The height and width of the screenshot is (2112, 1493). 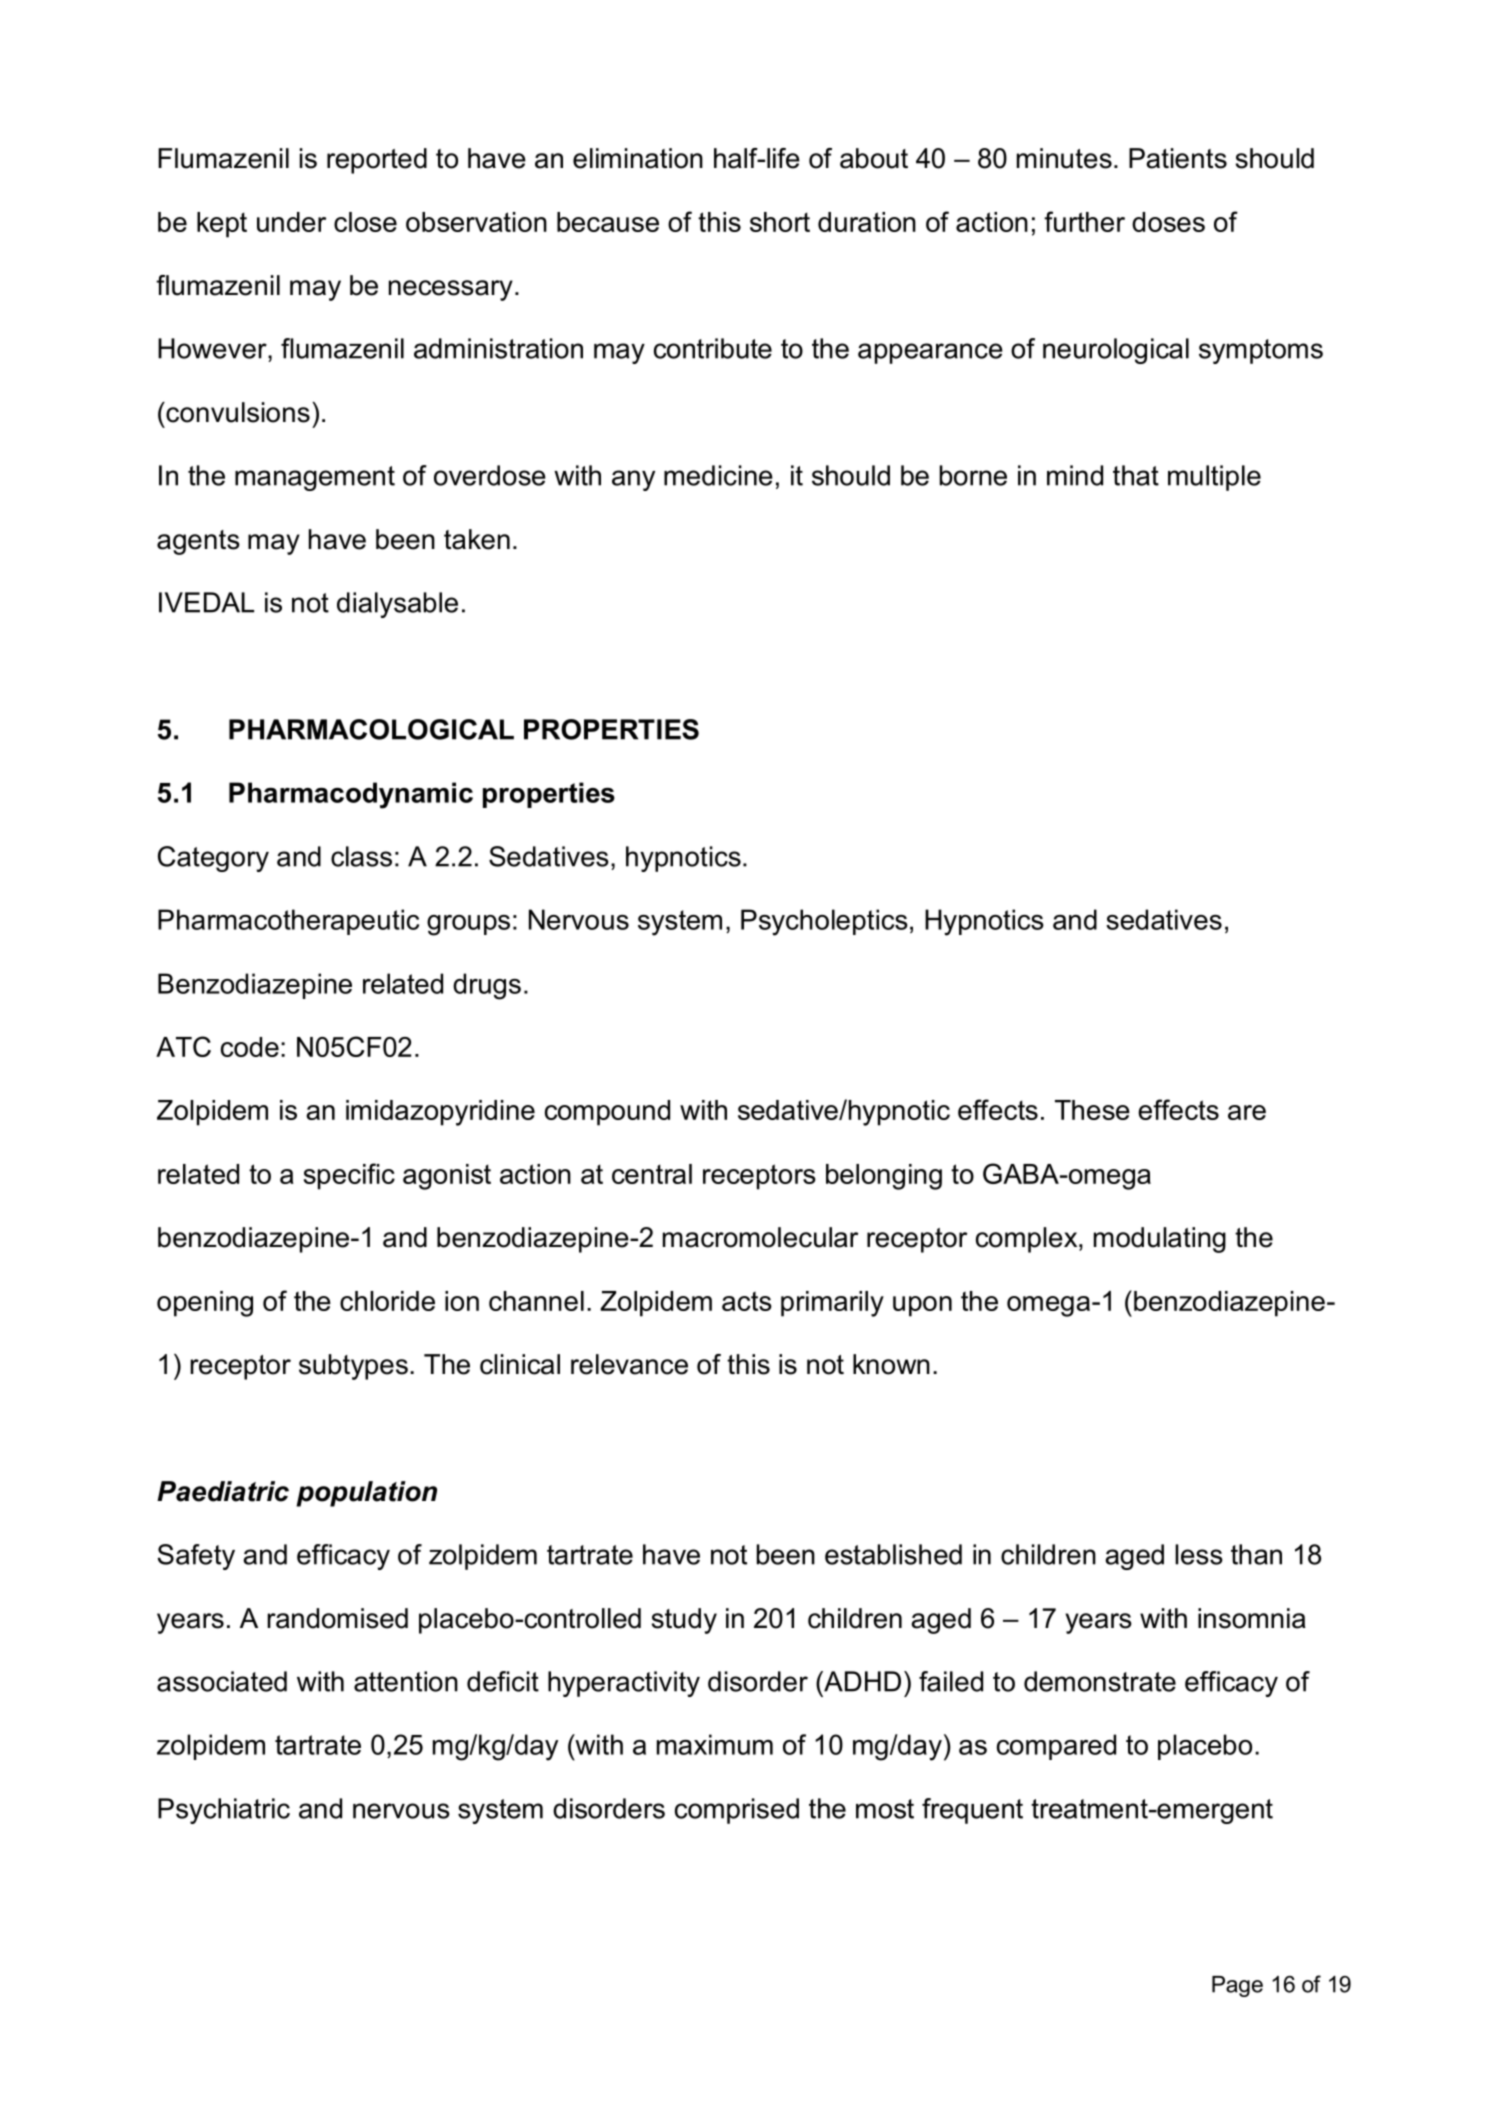 I want to click on under, so click(x=291, y=222).
